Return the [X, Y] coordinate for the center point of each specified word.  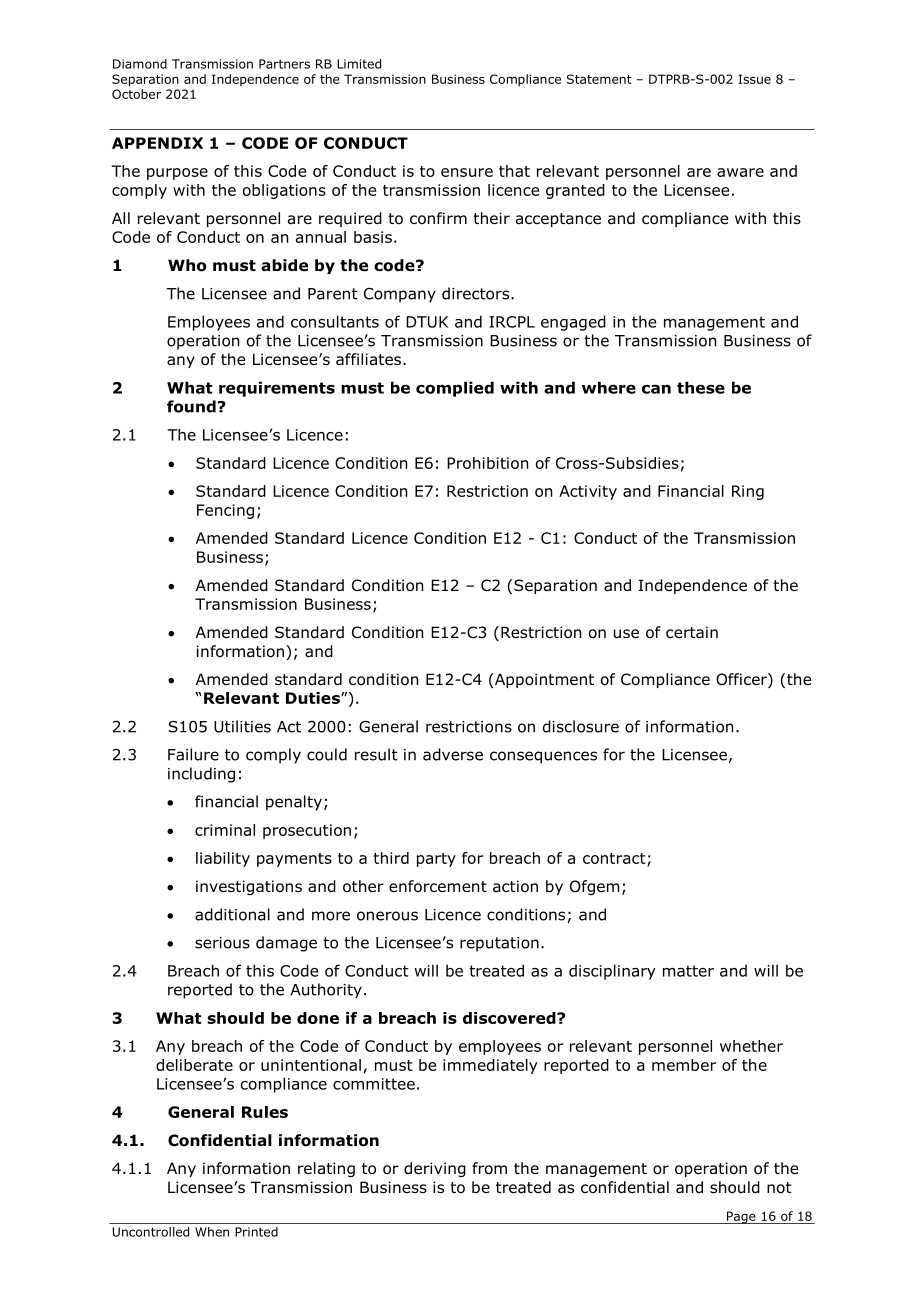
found [191, 406]
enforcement [438, 886]
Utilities [242, 726]
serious [222, 943]
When [212, 1232]
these [701, 387]
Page [741, 1217]
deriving [435, 1169]
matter [688, 971]
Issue [754, 79]
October [136, 94]
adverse [453, 754]
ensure [467, 172]
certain [692, 632]
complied [455, 389]
